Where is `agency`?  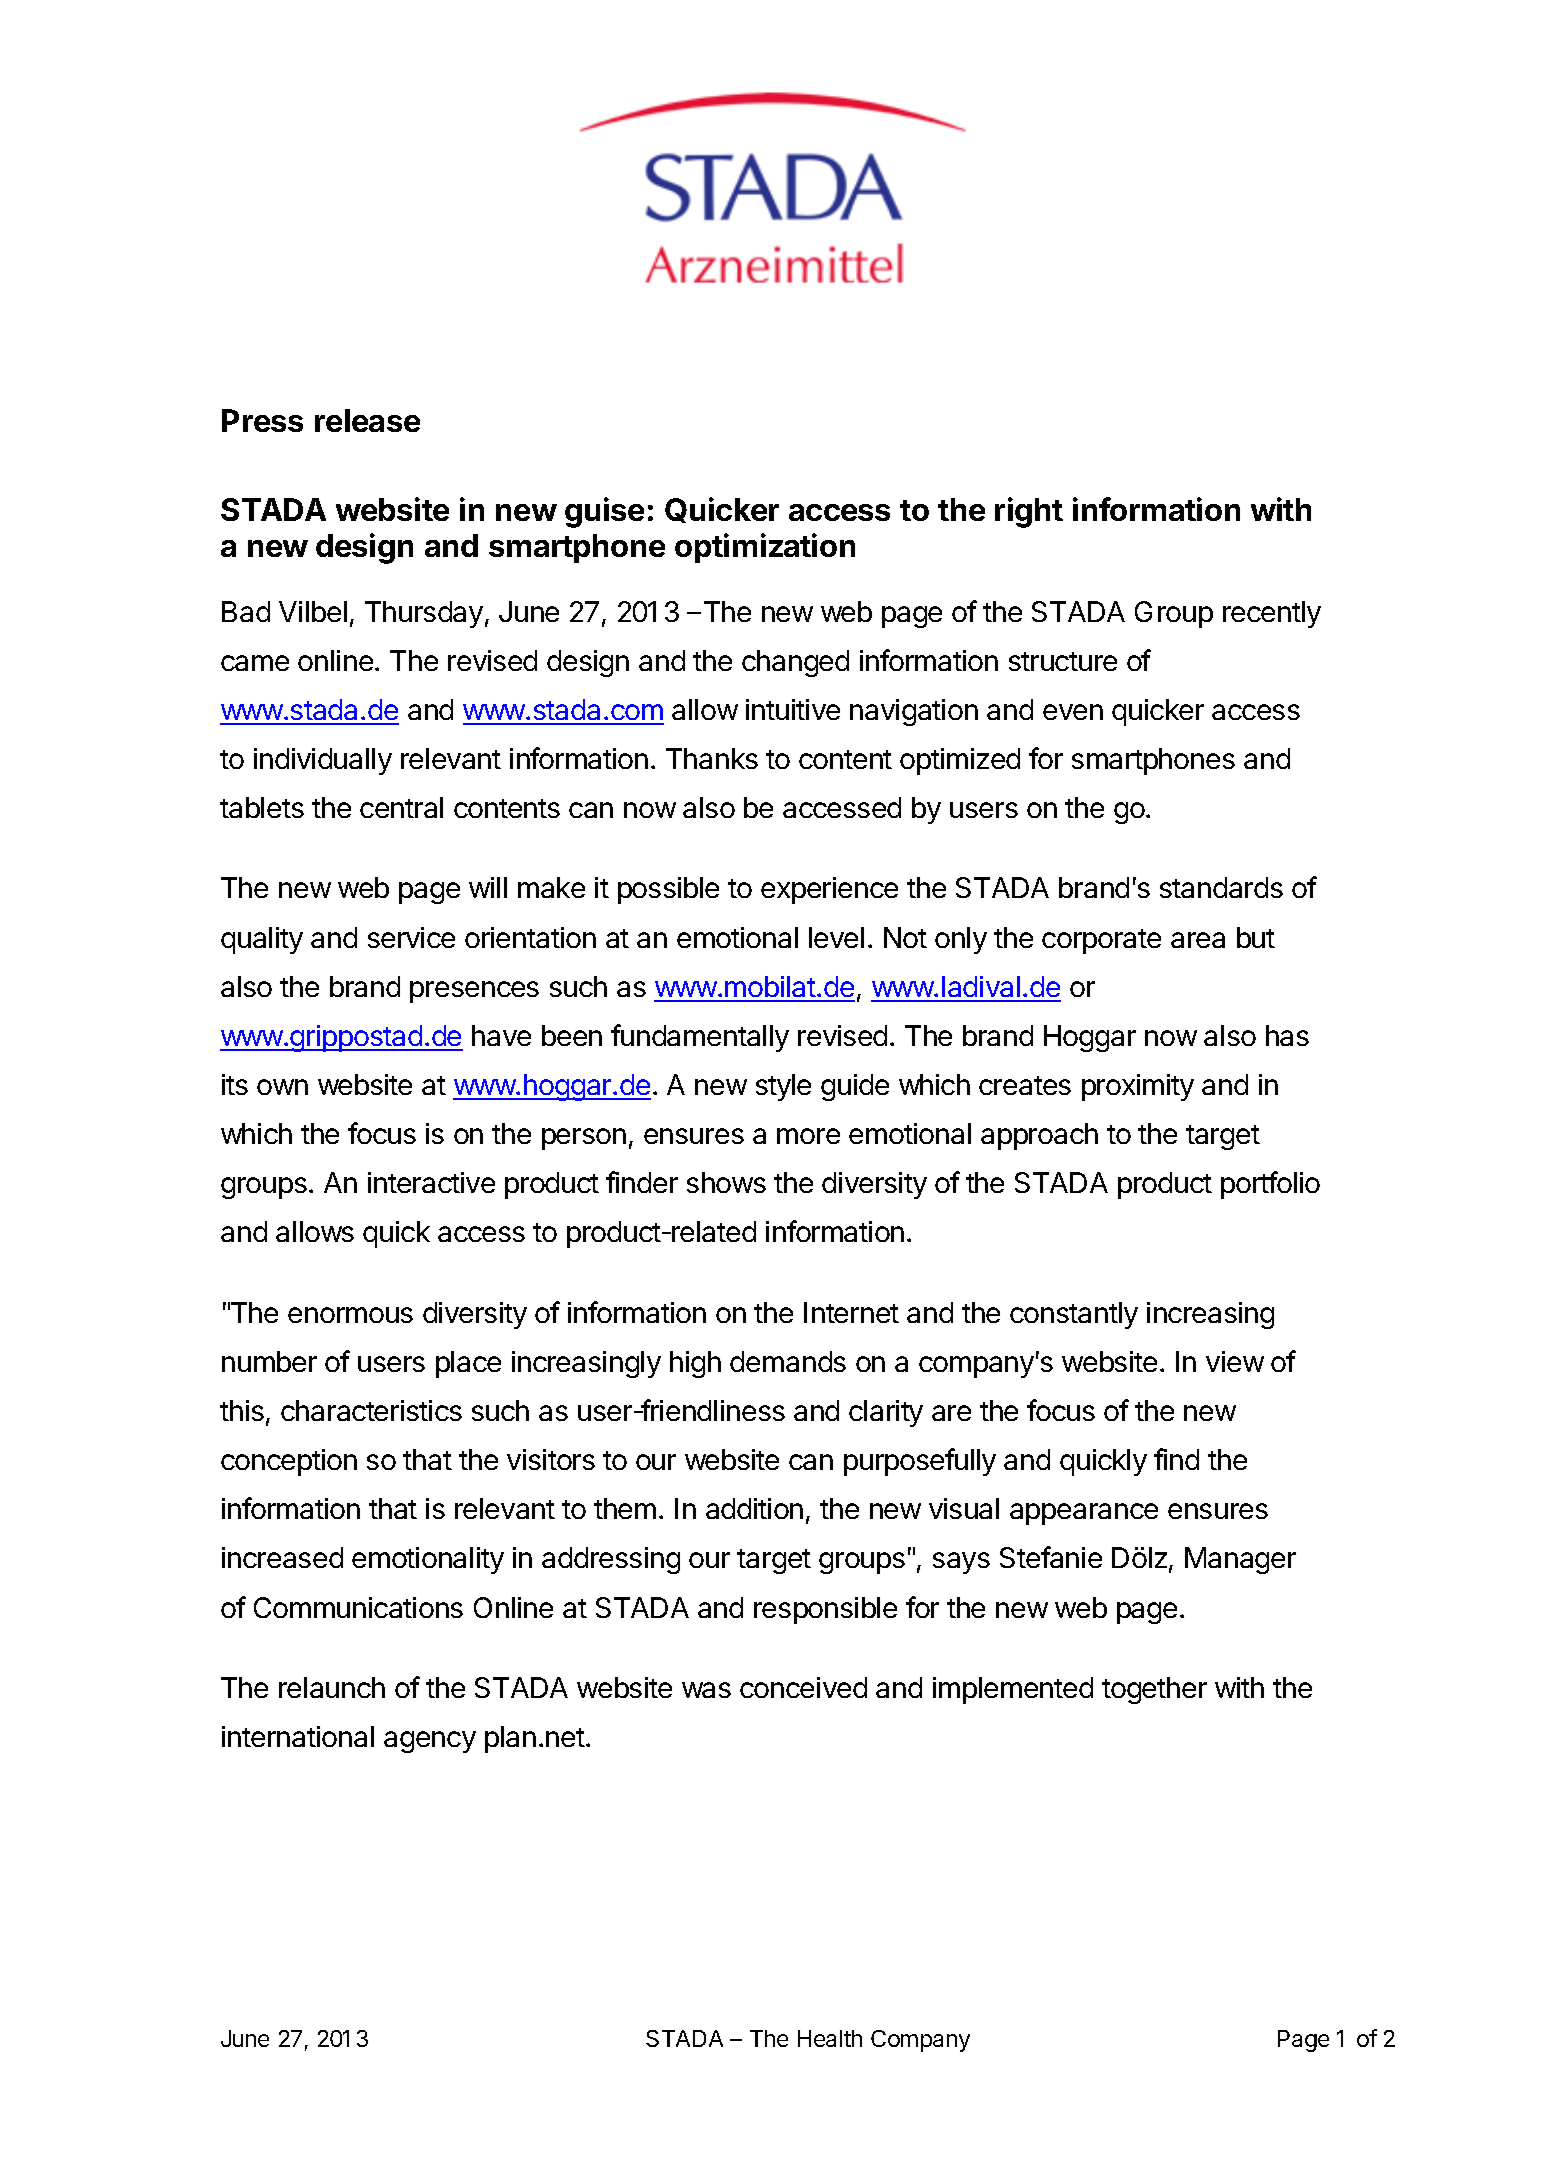 agency is located at coordinates (430, 1742).
